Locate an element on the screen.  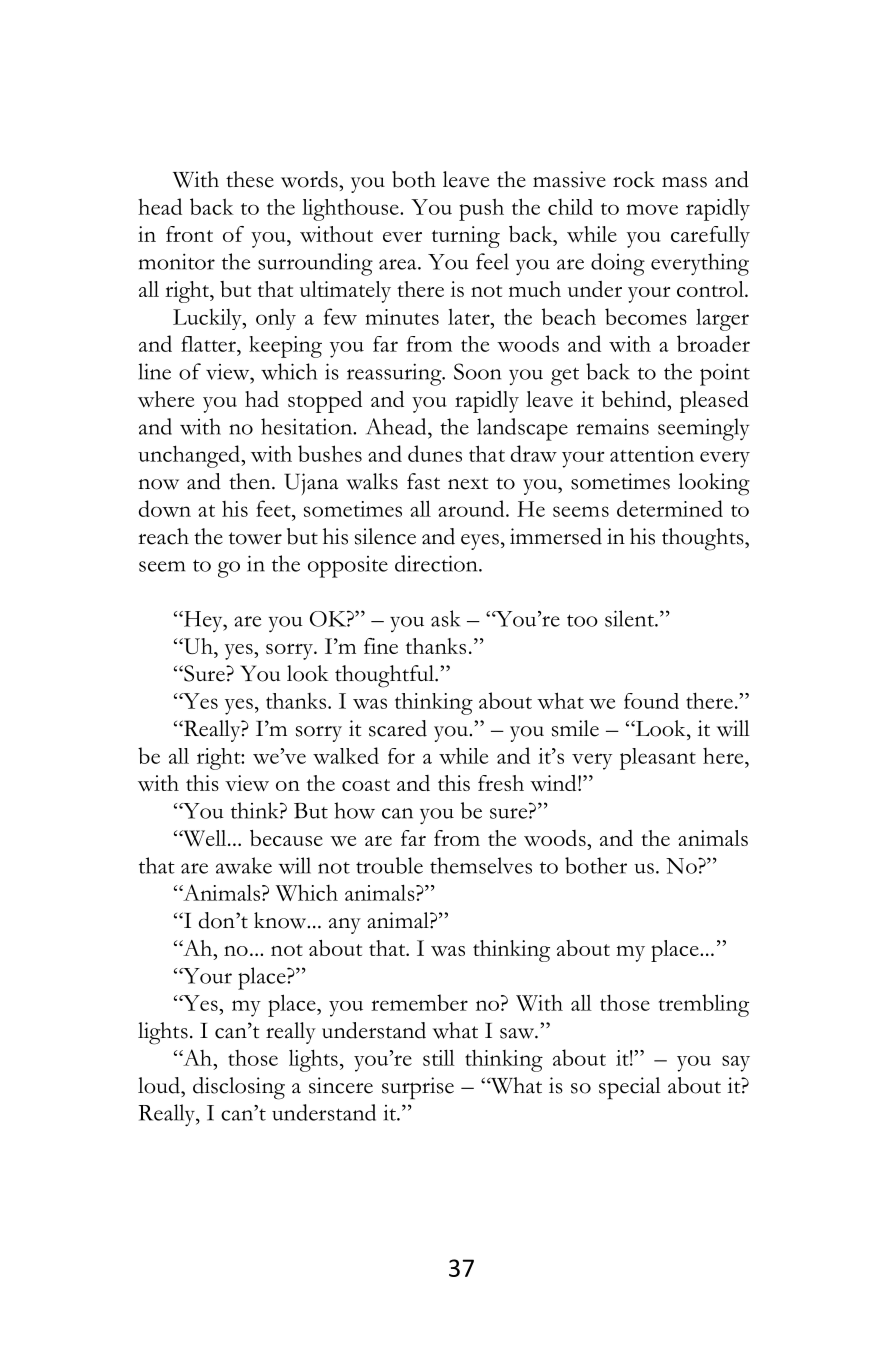
then is located at coordinates (251, 481).
